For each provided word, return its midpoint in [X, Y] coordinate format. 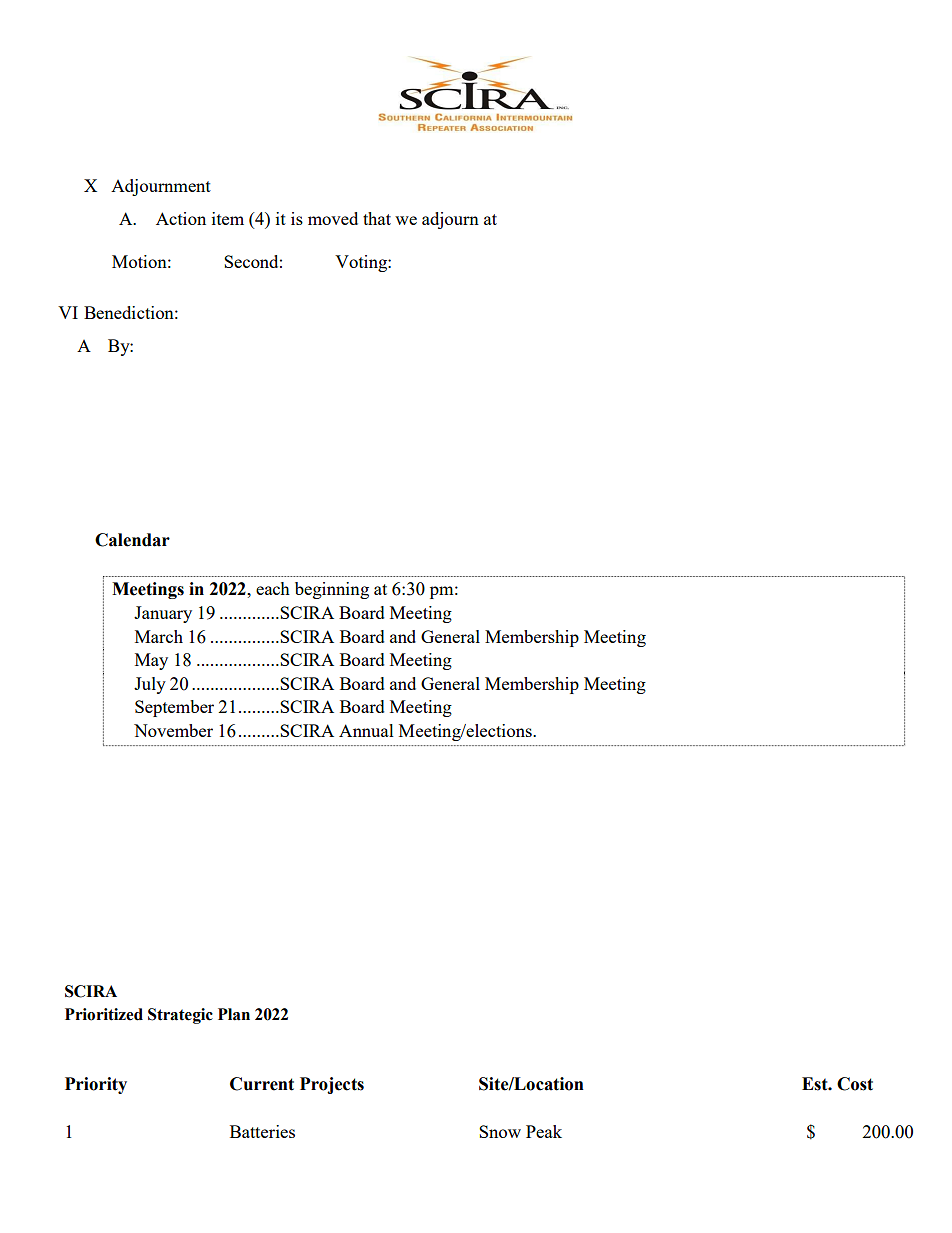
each [273, 588]
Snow [500, 1131]
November [173, 730]
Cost [855, 1084]
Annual [366, 730]
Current [262, 1084]
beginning [332, 590]
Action [181, 218]
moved [333, 218]
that [377, 218]
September [174, 708]
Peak [544, 1131]
